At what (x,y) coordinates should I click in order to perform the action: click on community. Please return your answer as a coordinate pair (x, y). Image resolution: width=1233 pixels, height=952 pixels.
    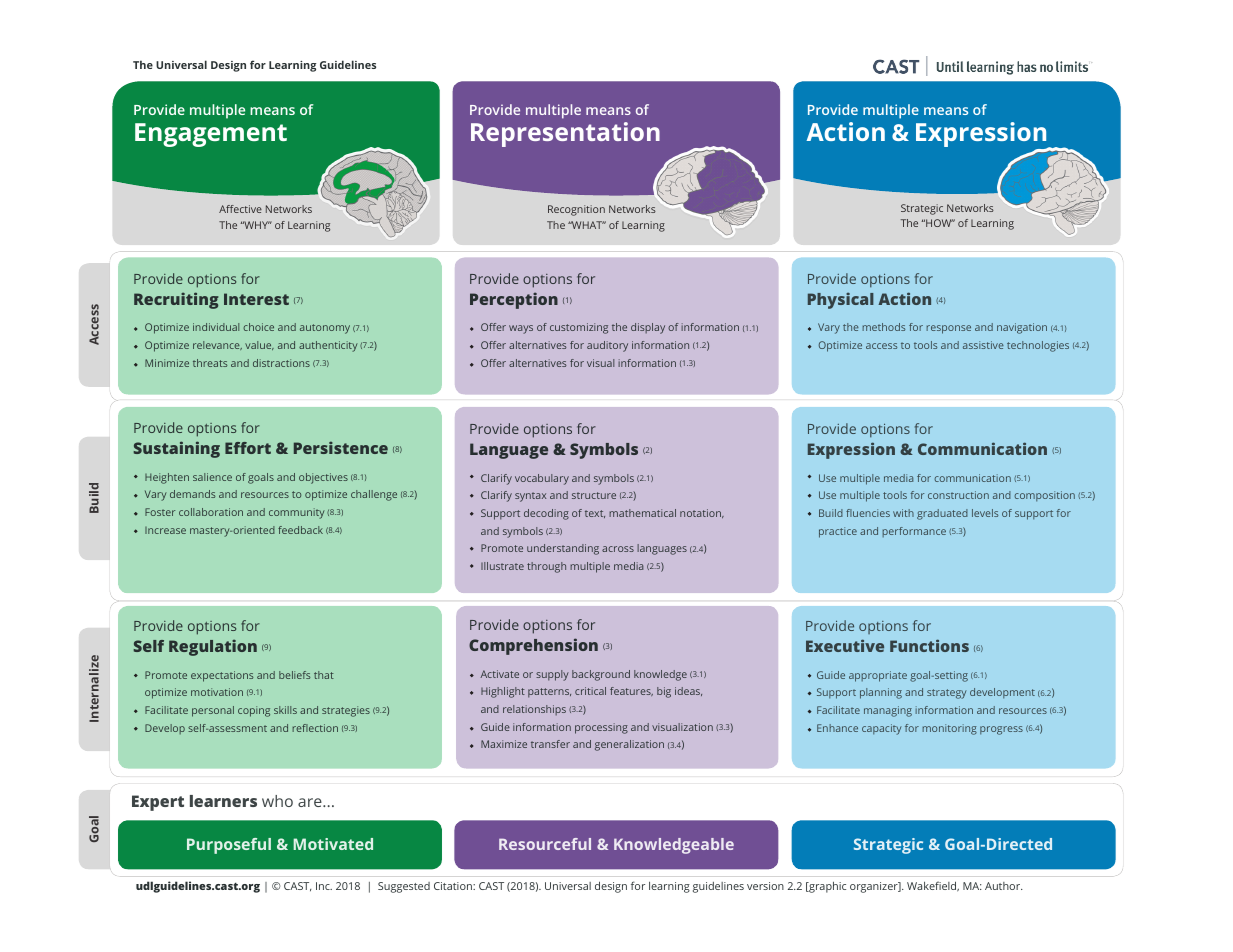
    Looking at the image, I should click on (297, 513).
